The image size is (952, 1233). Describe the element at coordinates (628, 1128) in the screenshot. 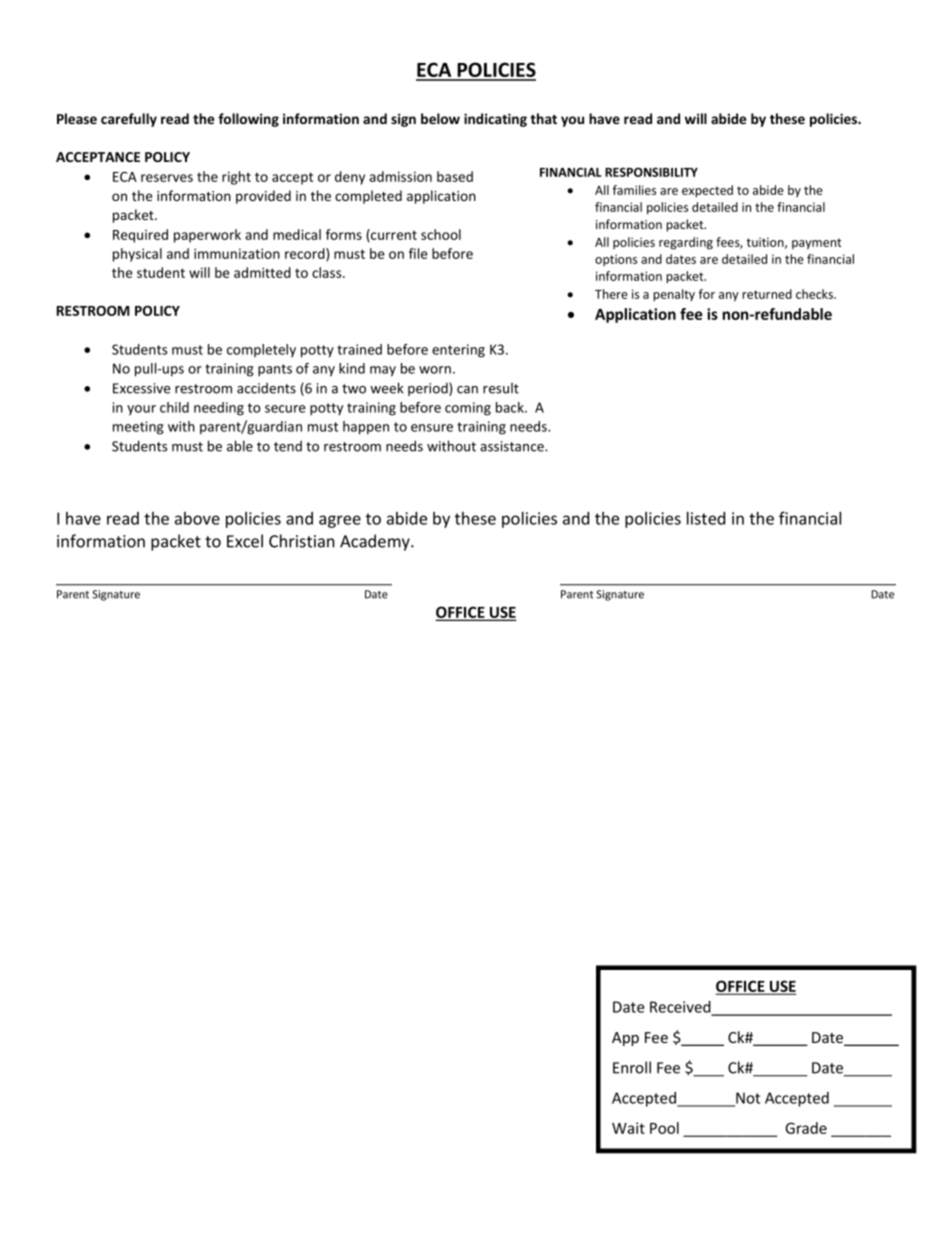

I see `Wait` at that location.
